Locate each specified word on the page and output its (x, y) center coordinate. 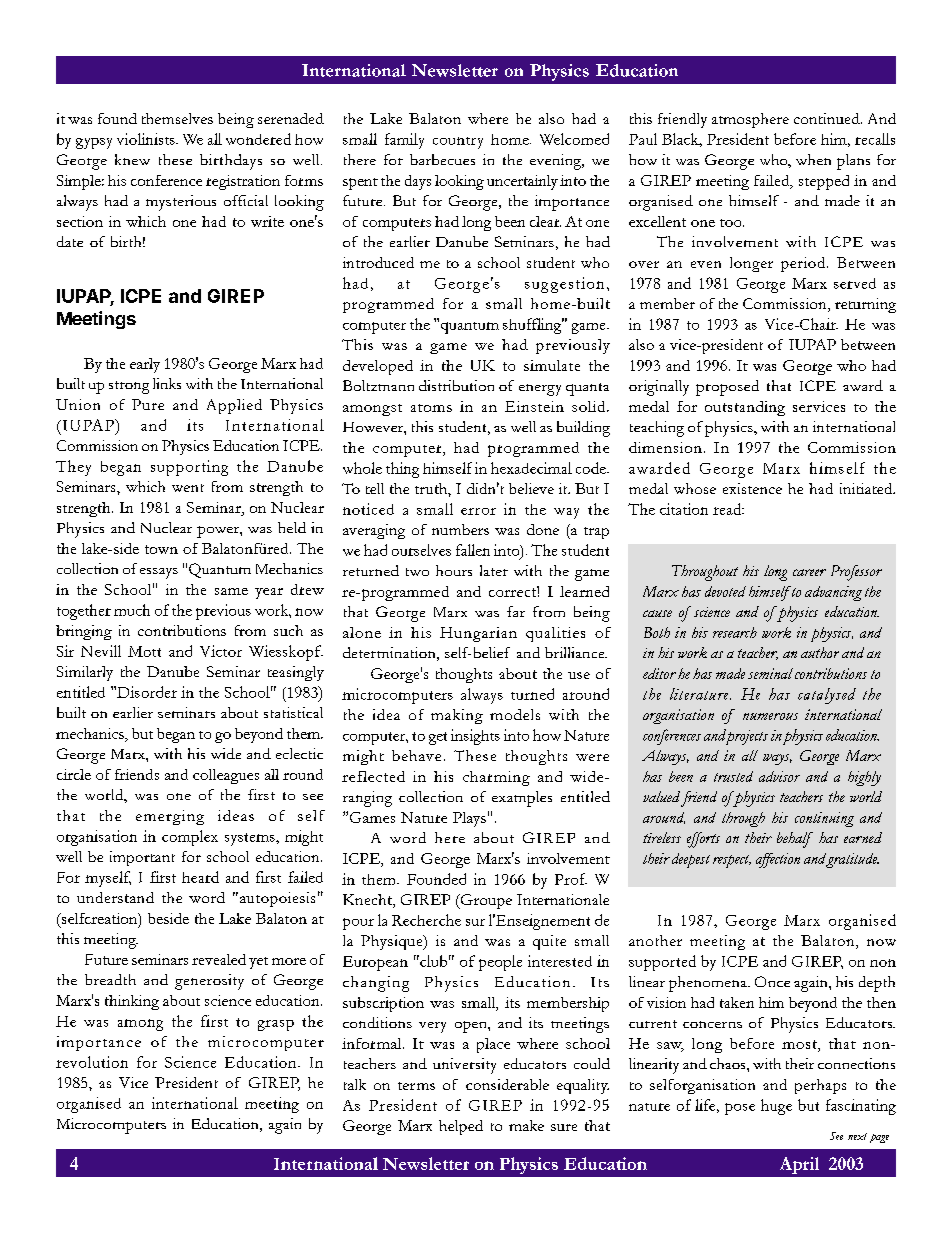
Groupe (485, 901)
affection (778, 860)
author (820, 652)
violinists (147, 139)
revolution (92, 1062)
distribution (456, 385)
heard (200, 877)
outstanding (745, 408)
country (458, 143)
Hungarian (478, 634)
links (167, 383)
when (813, 159)
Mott (144, 651)
